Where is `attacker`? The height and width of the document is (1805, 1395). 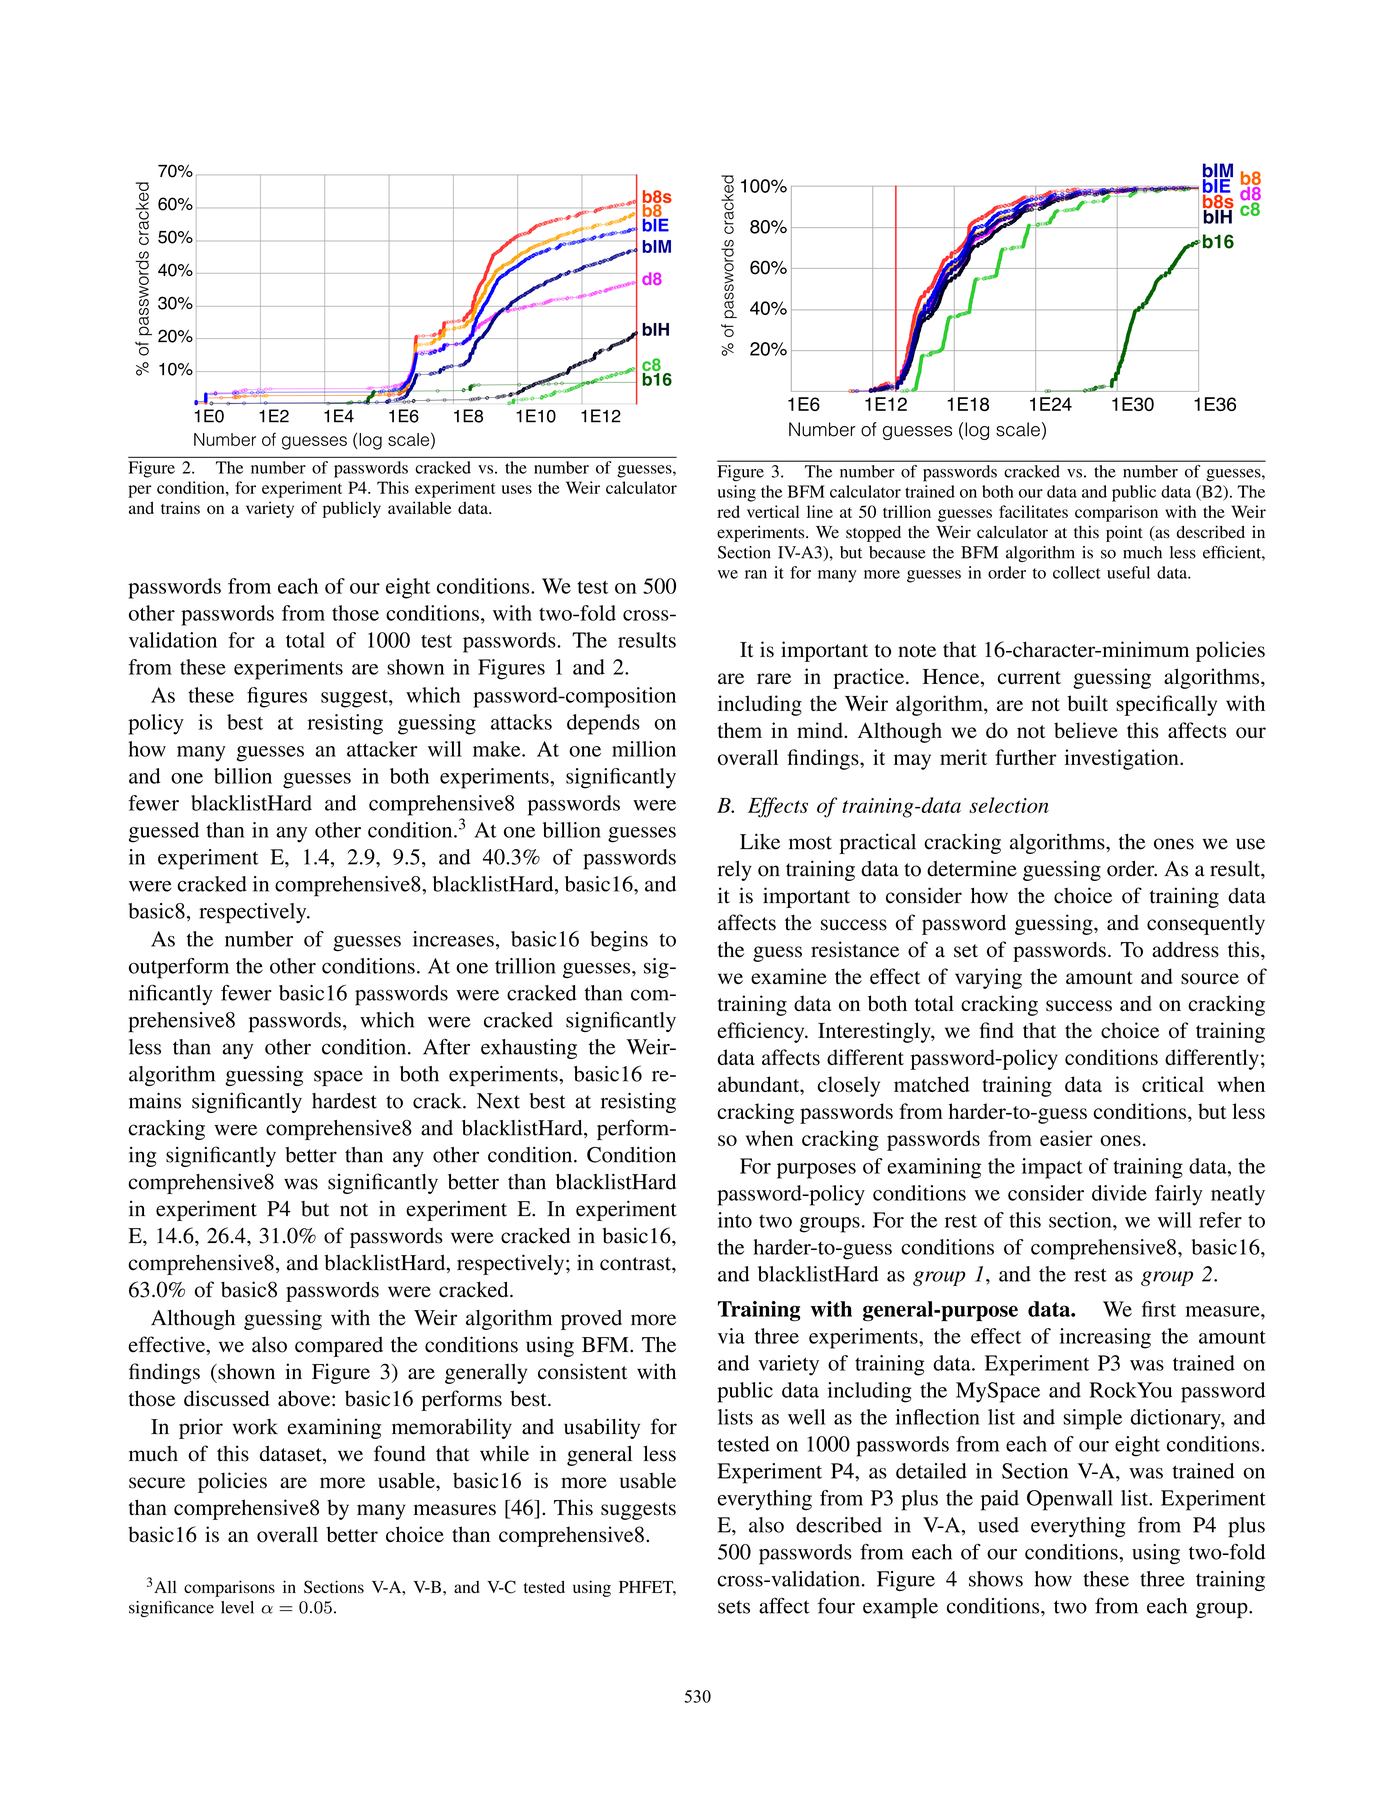
attacker is located at coordinates (382, 749).
